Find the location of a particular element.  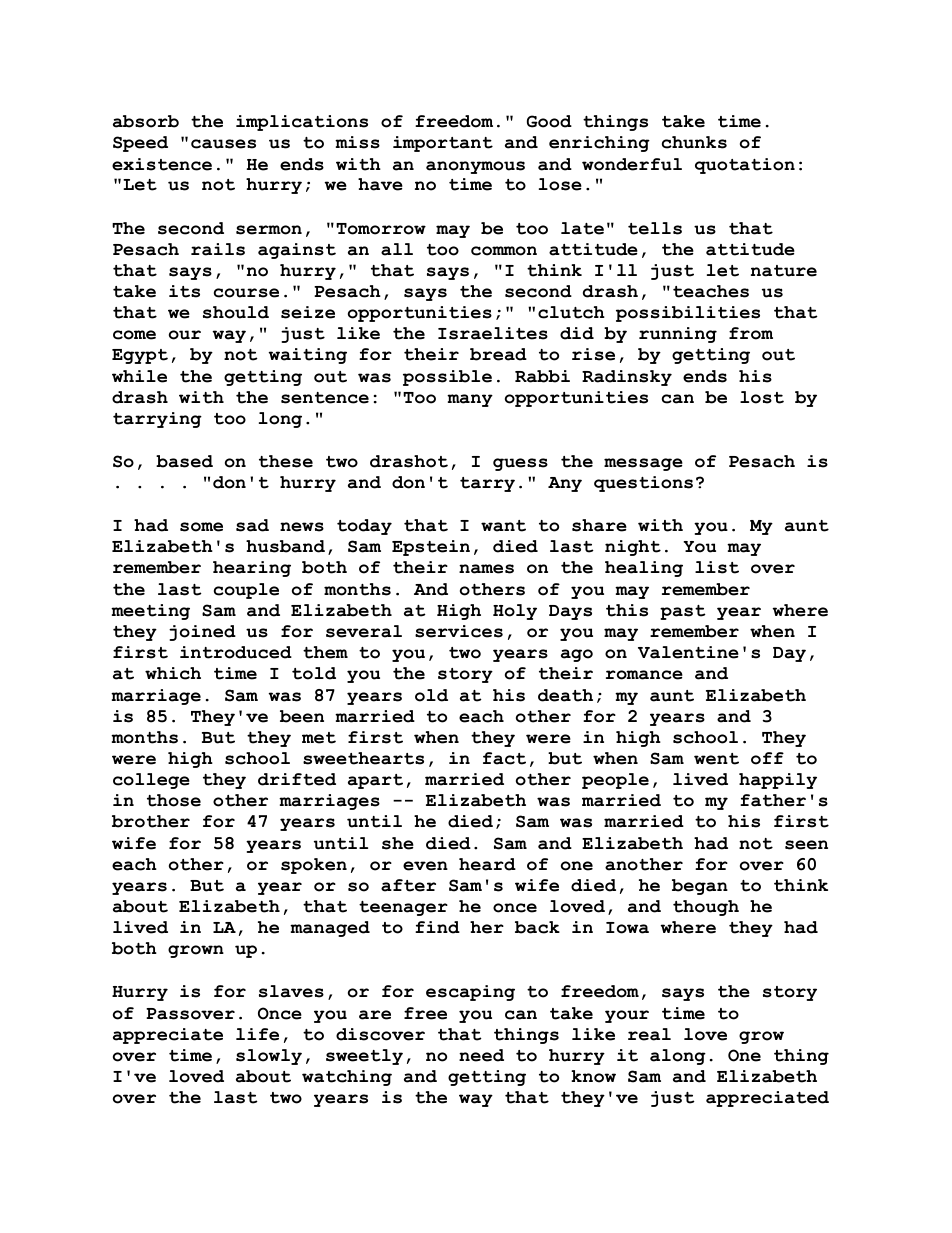

life is located at coordinates (257, 1034).
